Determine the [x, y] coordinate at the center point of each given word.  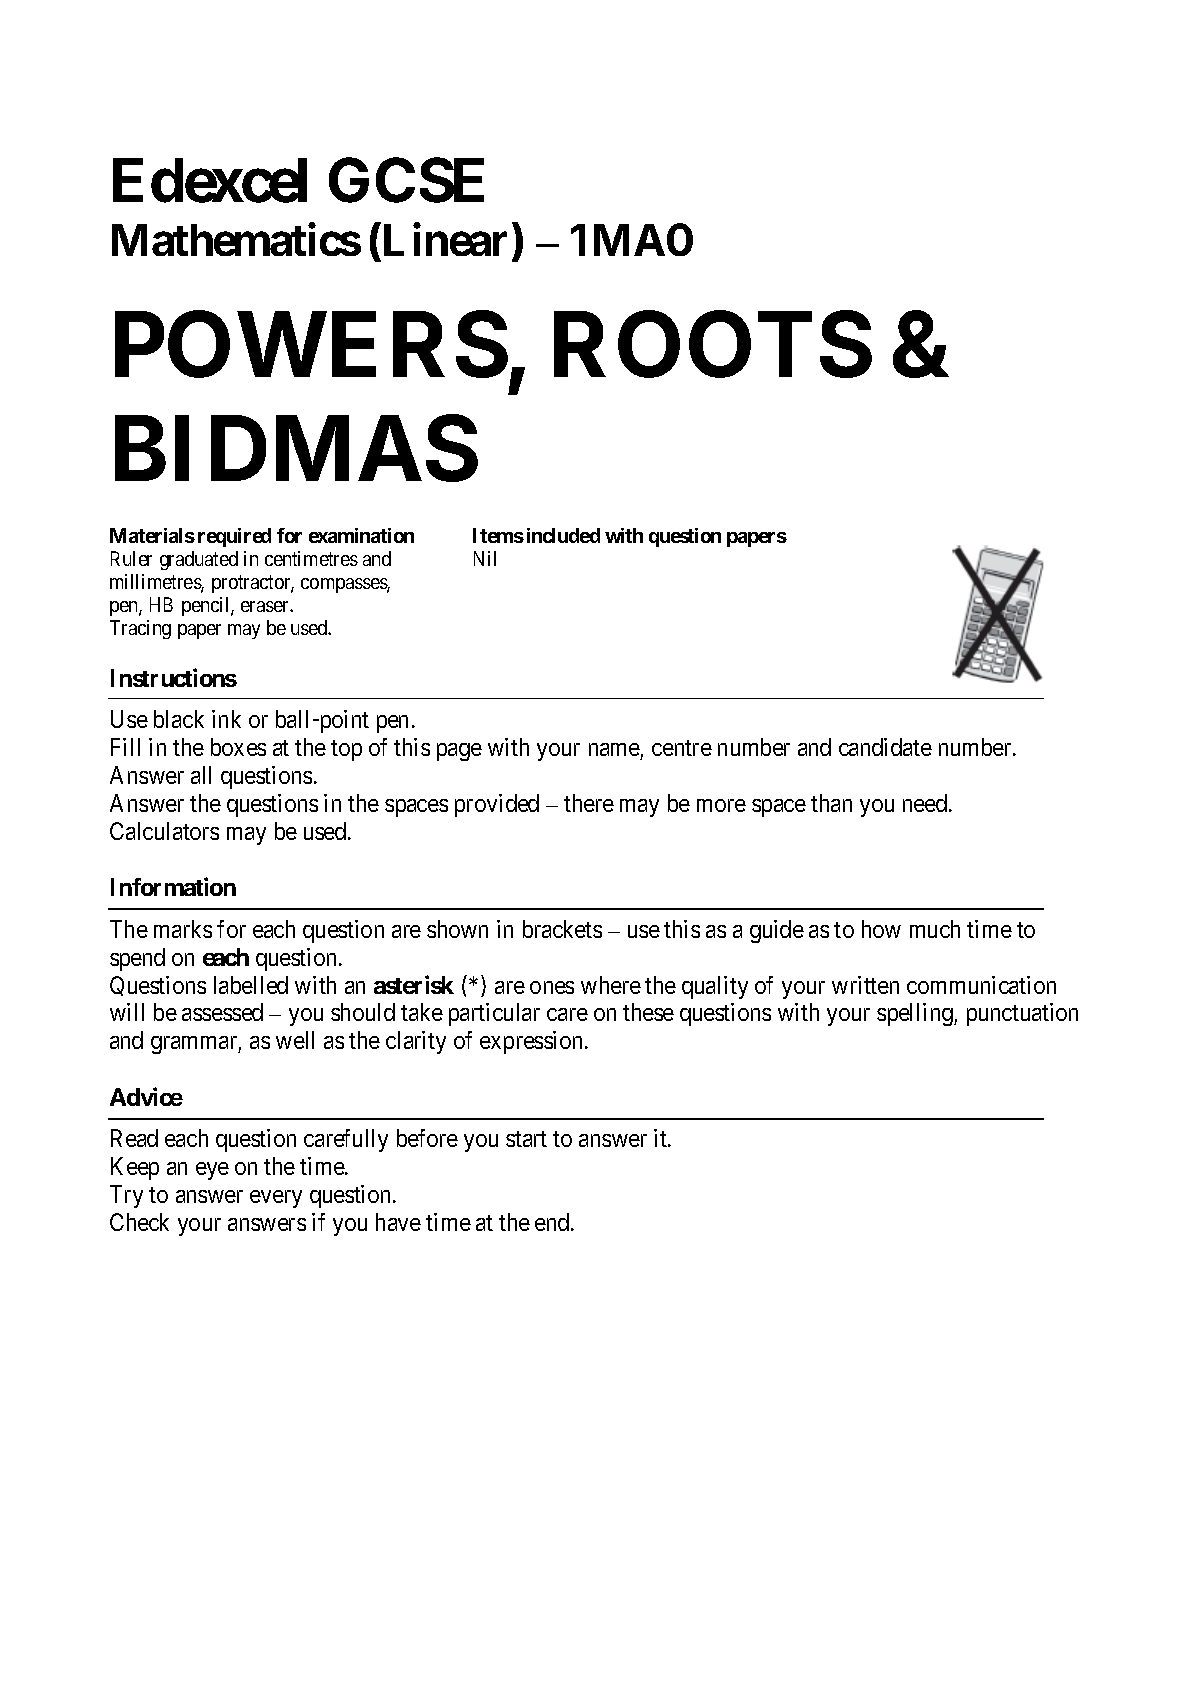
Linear [443, 239]
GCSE [406, 180]
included [563, 535]
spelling [916, 1014]
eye [212, 1171]
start [526, 1139]
